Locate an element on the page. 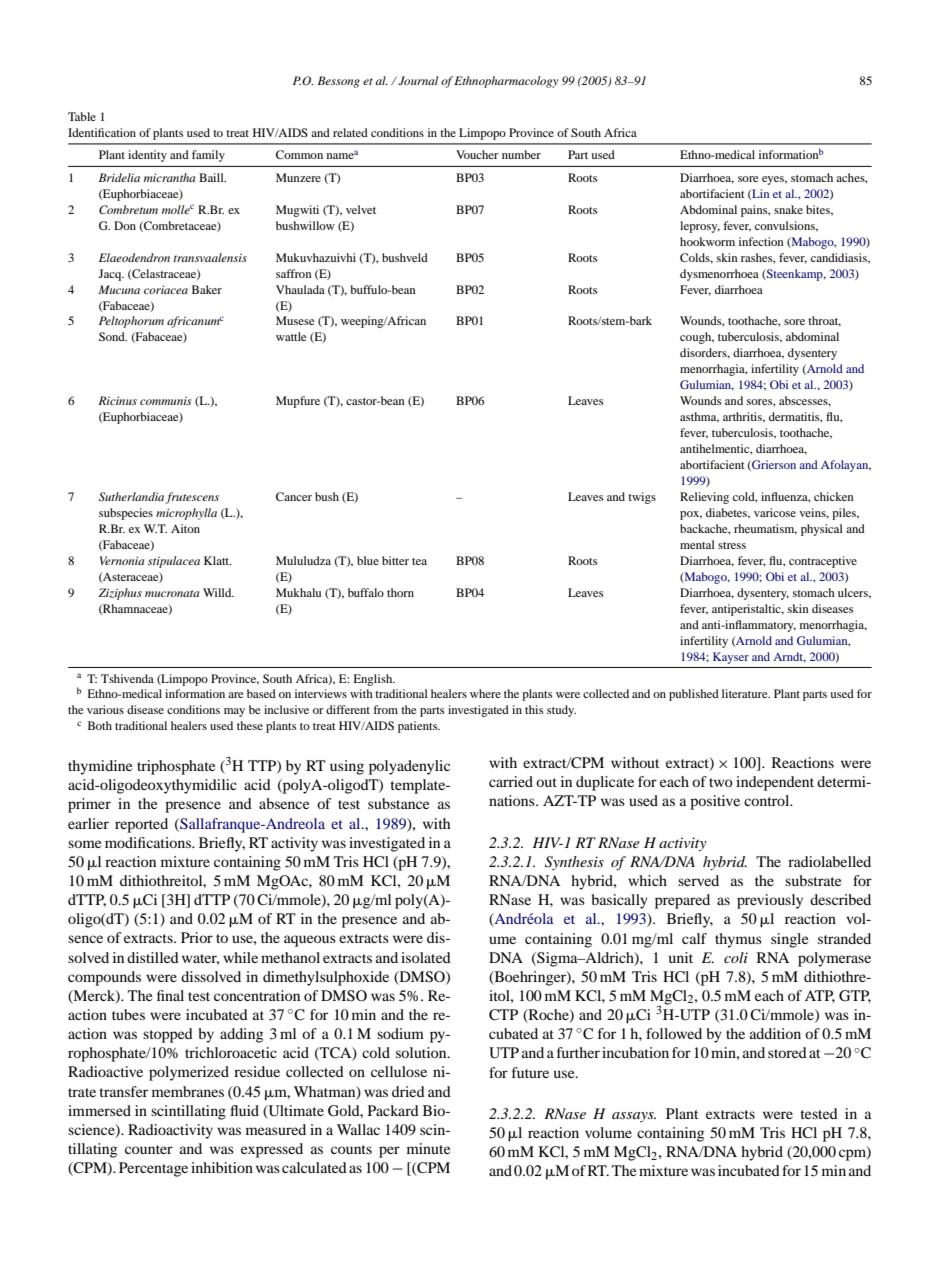  Arndt is located at coordinates (789, 657).
